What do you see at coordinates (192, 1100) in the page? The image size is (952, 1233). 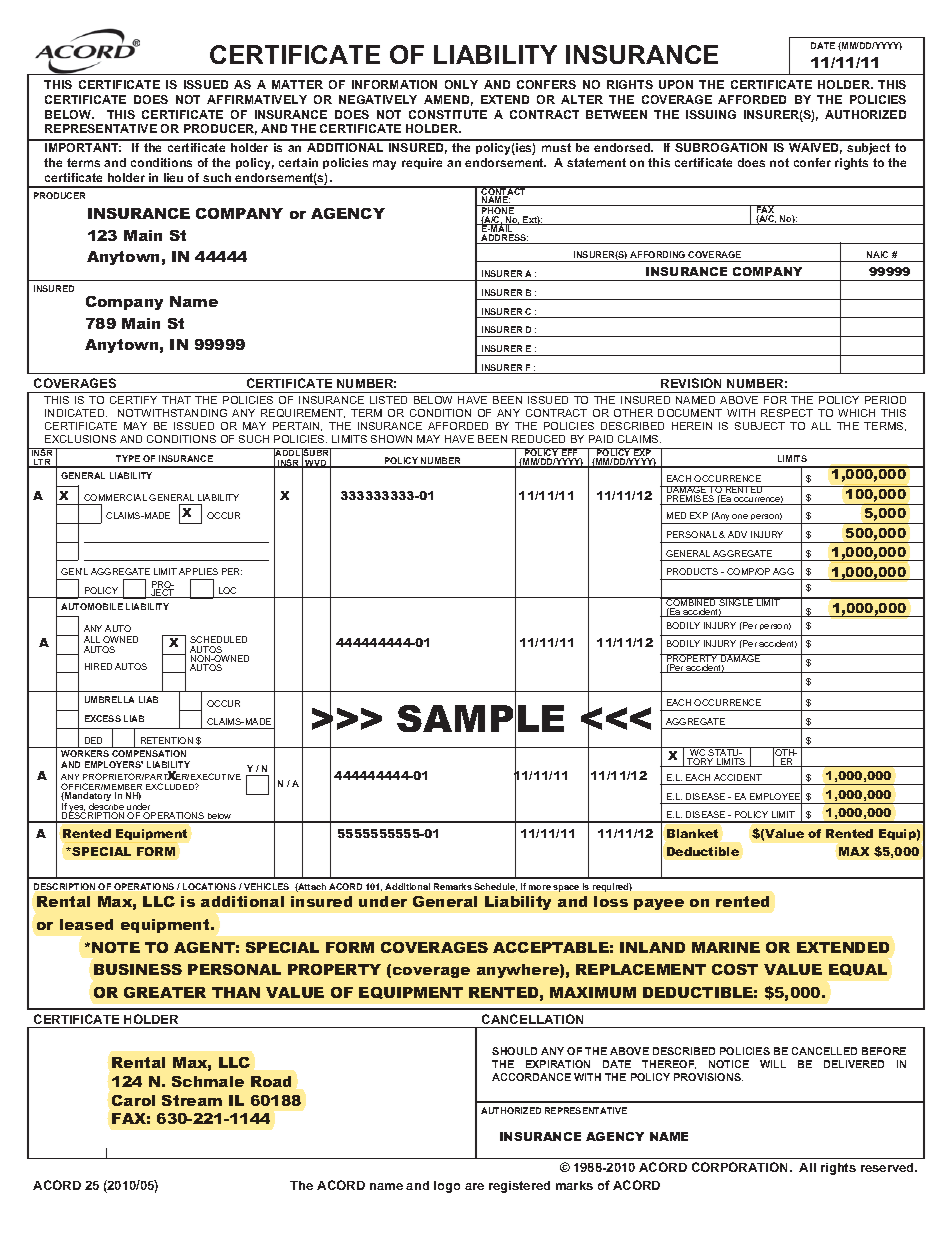 I see `Stream` at bounding box center [192, 1100].
